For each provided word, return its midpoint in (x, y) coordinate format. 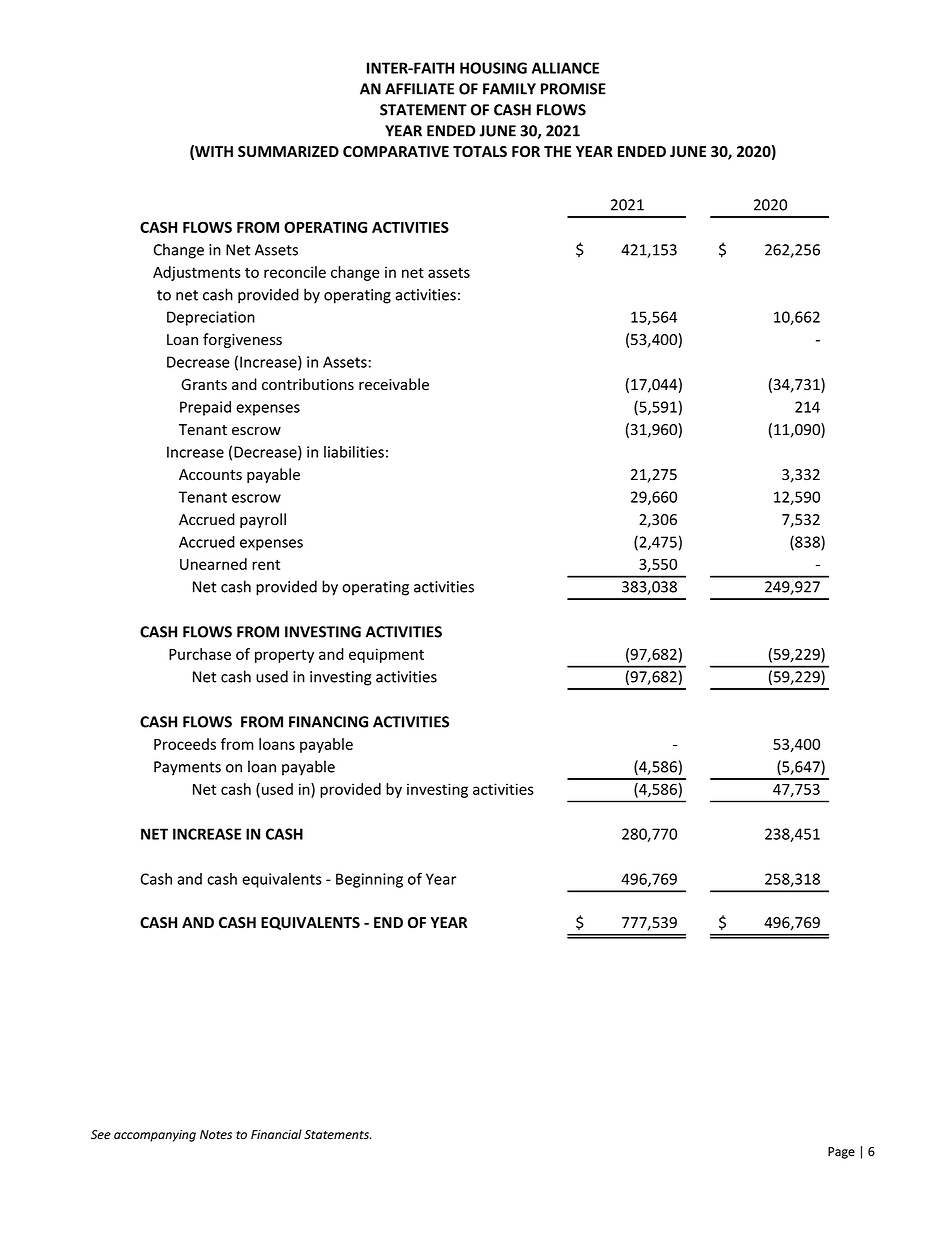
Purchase (200, 654)
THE (557, 151)
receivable (394, 384)
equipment (386, 655)
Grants (204, 385)
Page (841, 1153)
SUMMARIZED (288, 152)
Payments (187, 768)
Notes (216, 1135)
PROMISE (573, 89)
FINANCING (328, 722)
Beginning (369, 880)
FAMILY (509, 89)
